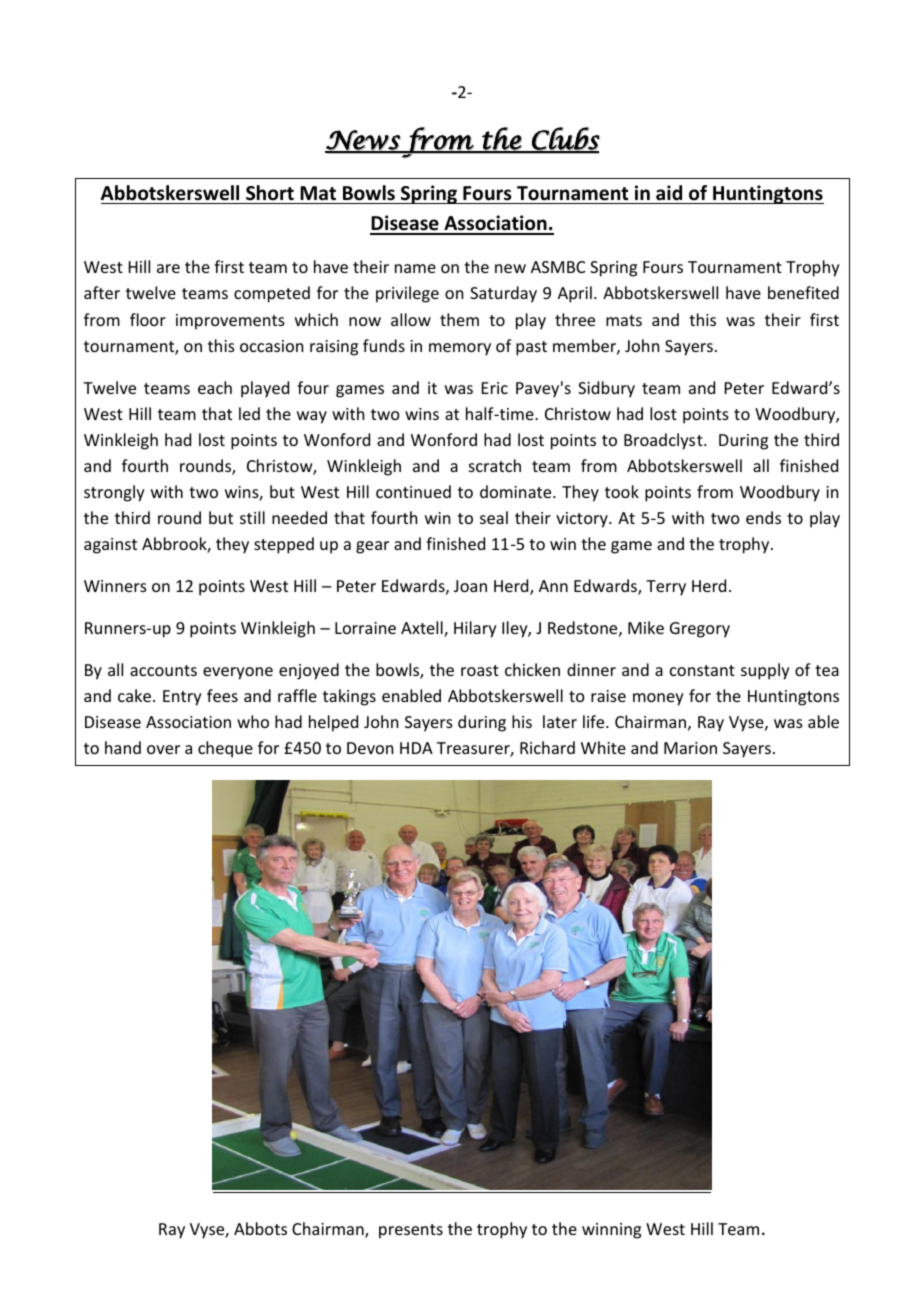 The height and width of the image is (1308, 924). I want to click on against, so click(110, 546).
